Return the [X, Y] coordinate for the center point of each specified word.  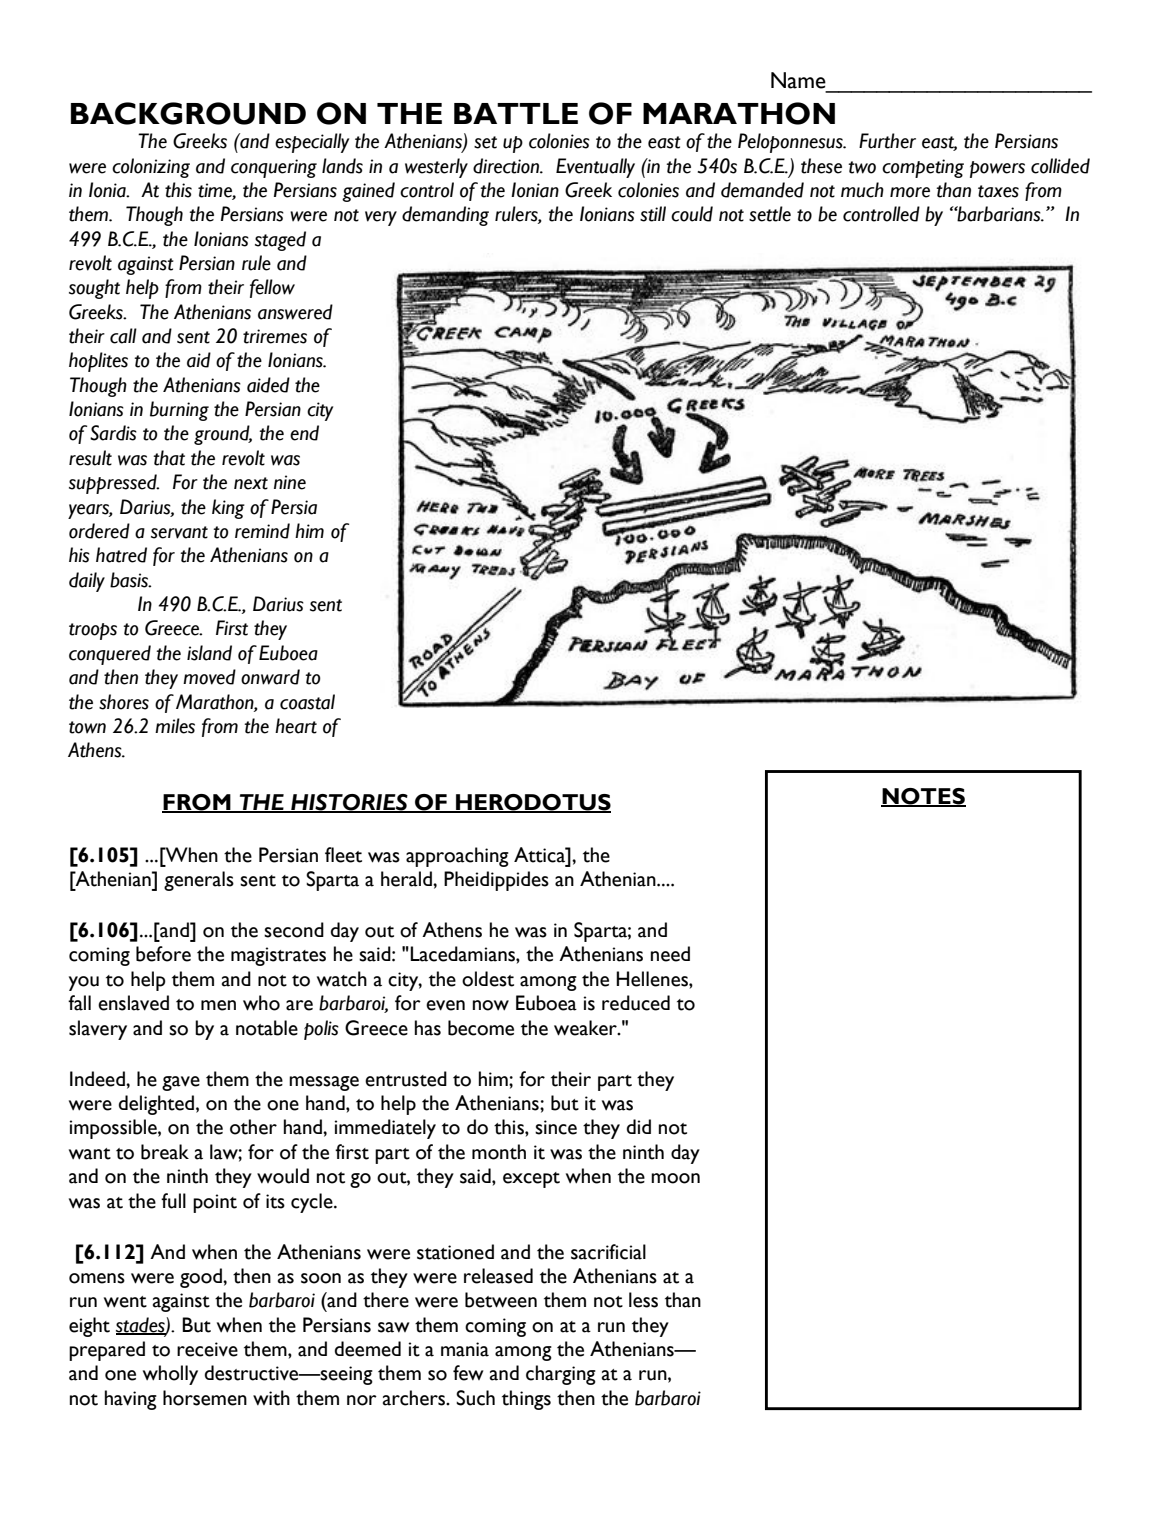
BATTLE [516, 113]
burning [179, 411]
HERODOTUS [532, 803]
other [253, 1127]
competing [923, 168]
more [910, 192]
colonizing [151, 168]
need [670, 954]
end [304, 433]
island [209, 653]
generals [199, 881]
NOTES [923, 797]
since [556, 1127]
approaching [457, 857]
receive [207, 1349]
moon [675, 1178]
